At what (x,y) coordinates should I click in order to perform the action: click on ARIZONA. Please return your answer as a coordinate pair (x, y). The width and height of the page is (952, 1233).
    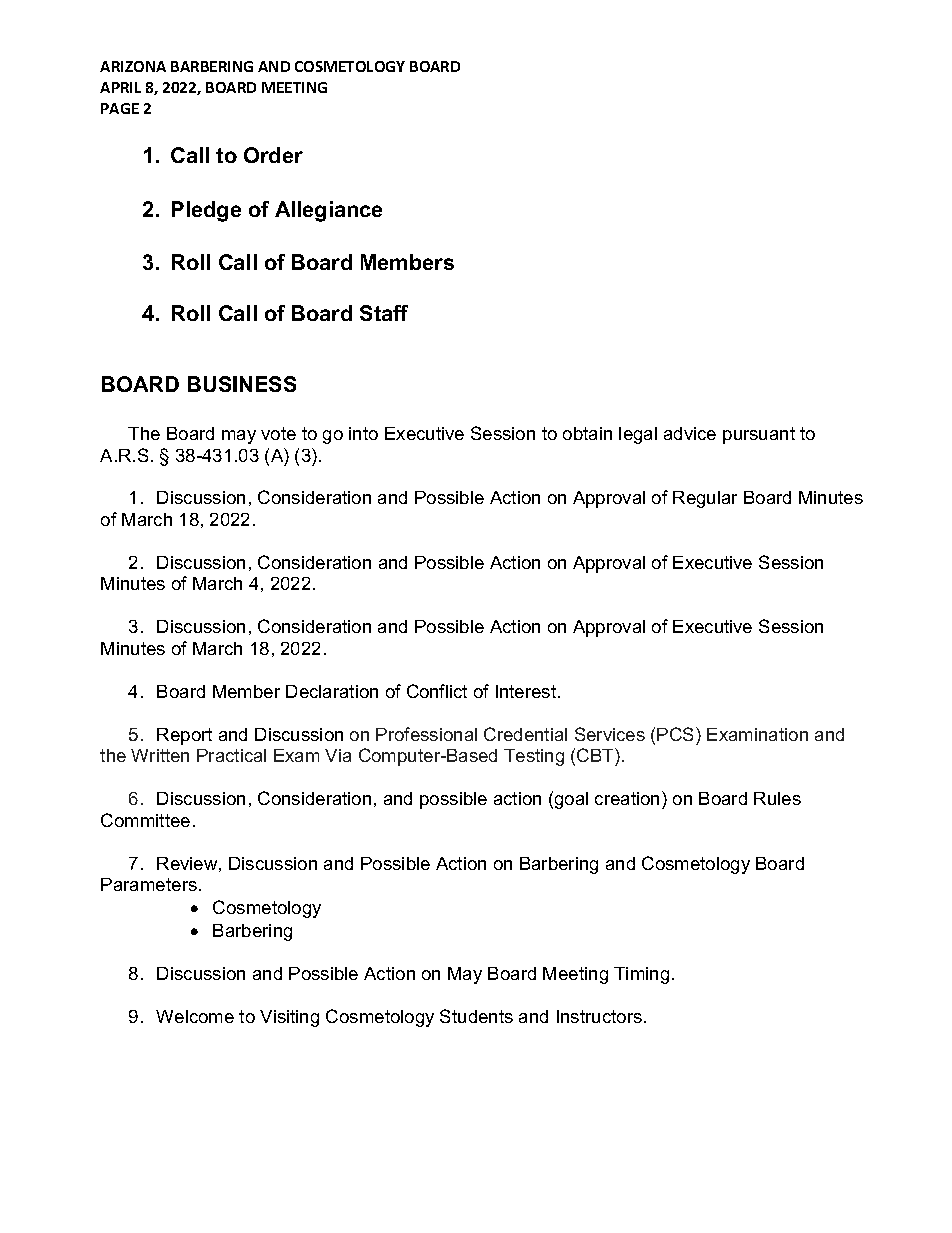
    Looking at the image, I should click on (133, 66).
